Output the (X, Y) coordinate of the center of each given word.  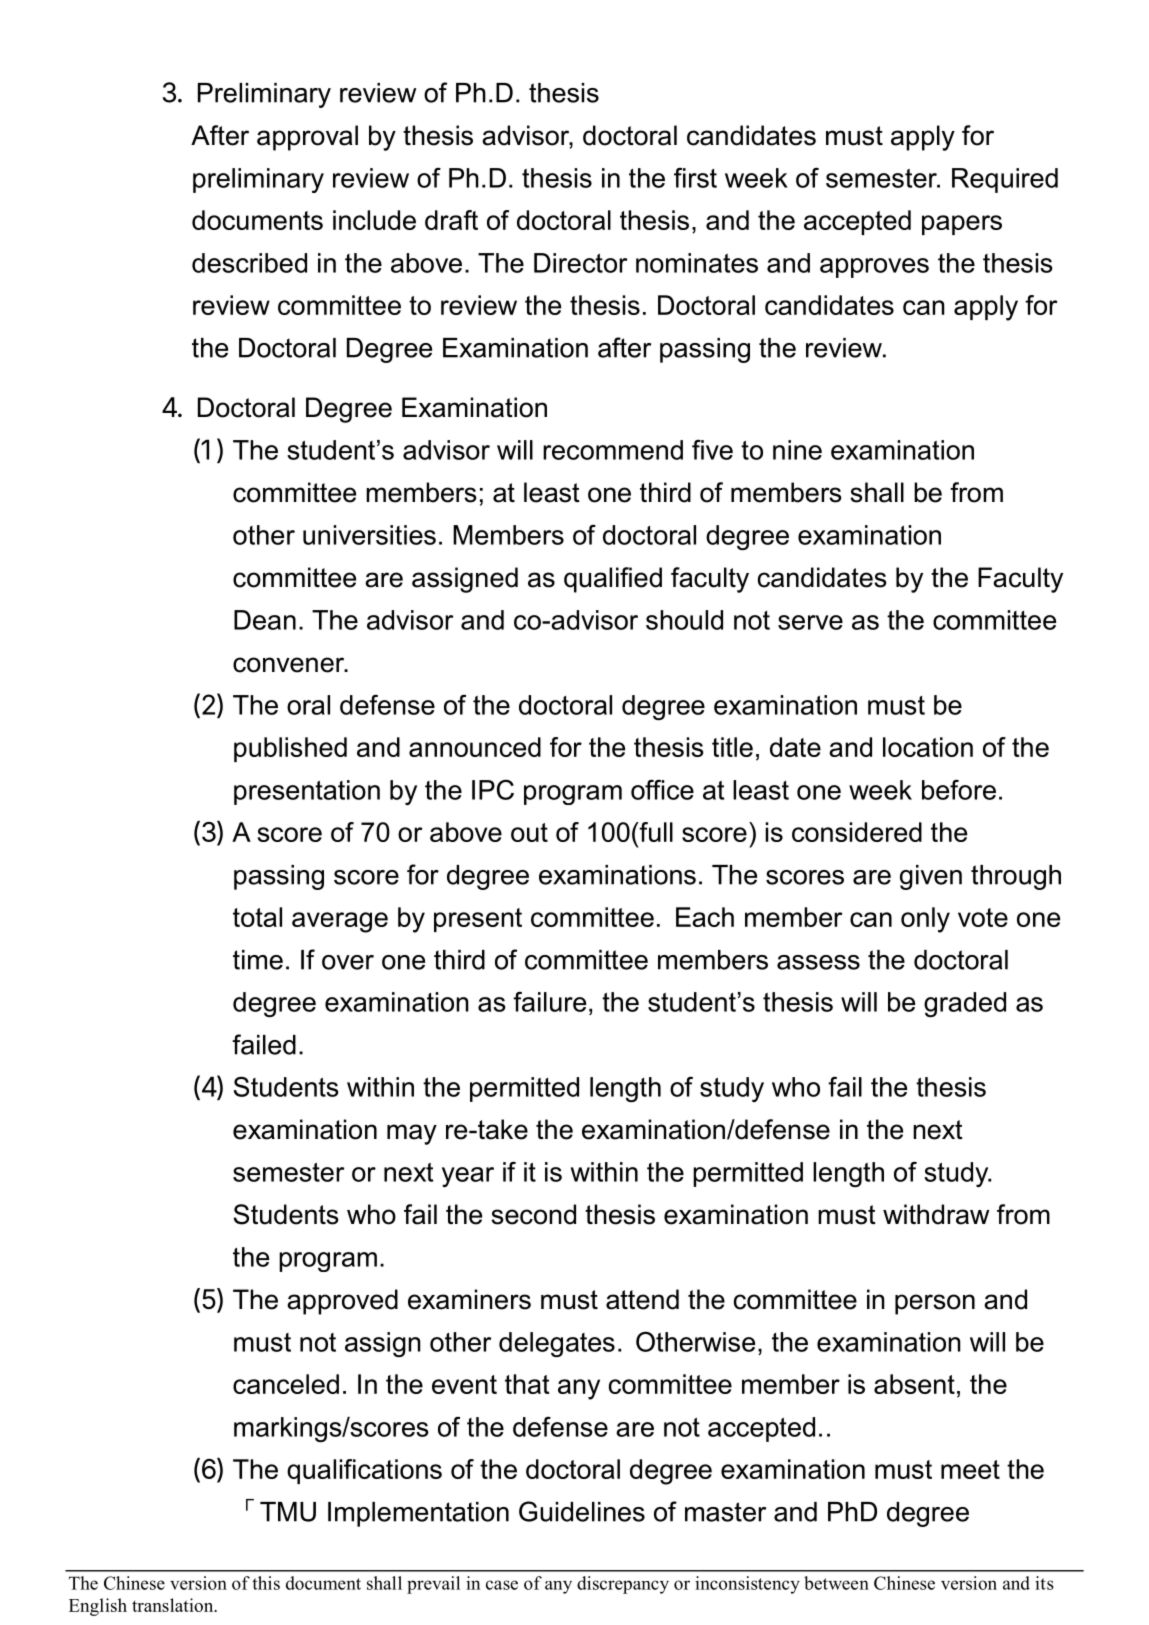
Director (580, 263)
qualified (613, 580)
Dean (265, 620)
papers (962, 225)
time (258, 960)
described (249, 263)
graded (965, 1004)
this (266, 1583)
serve (810, 622)
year (468, 1177)
